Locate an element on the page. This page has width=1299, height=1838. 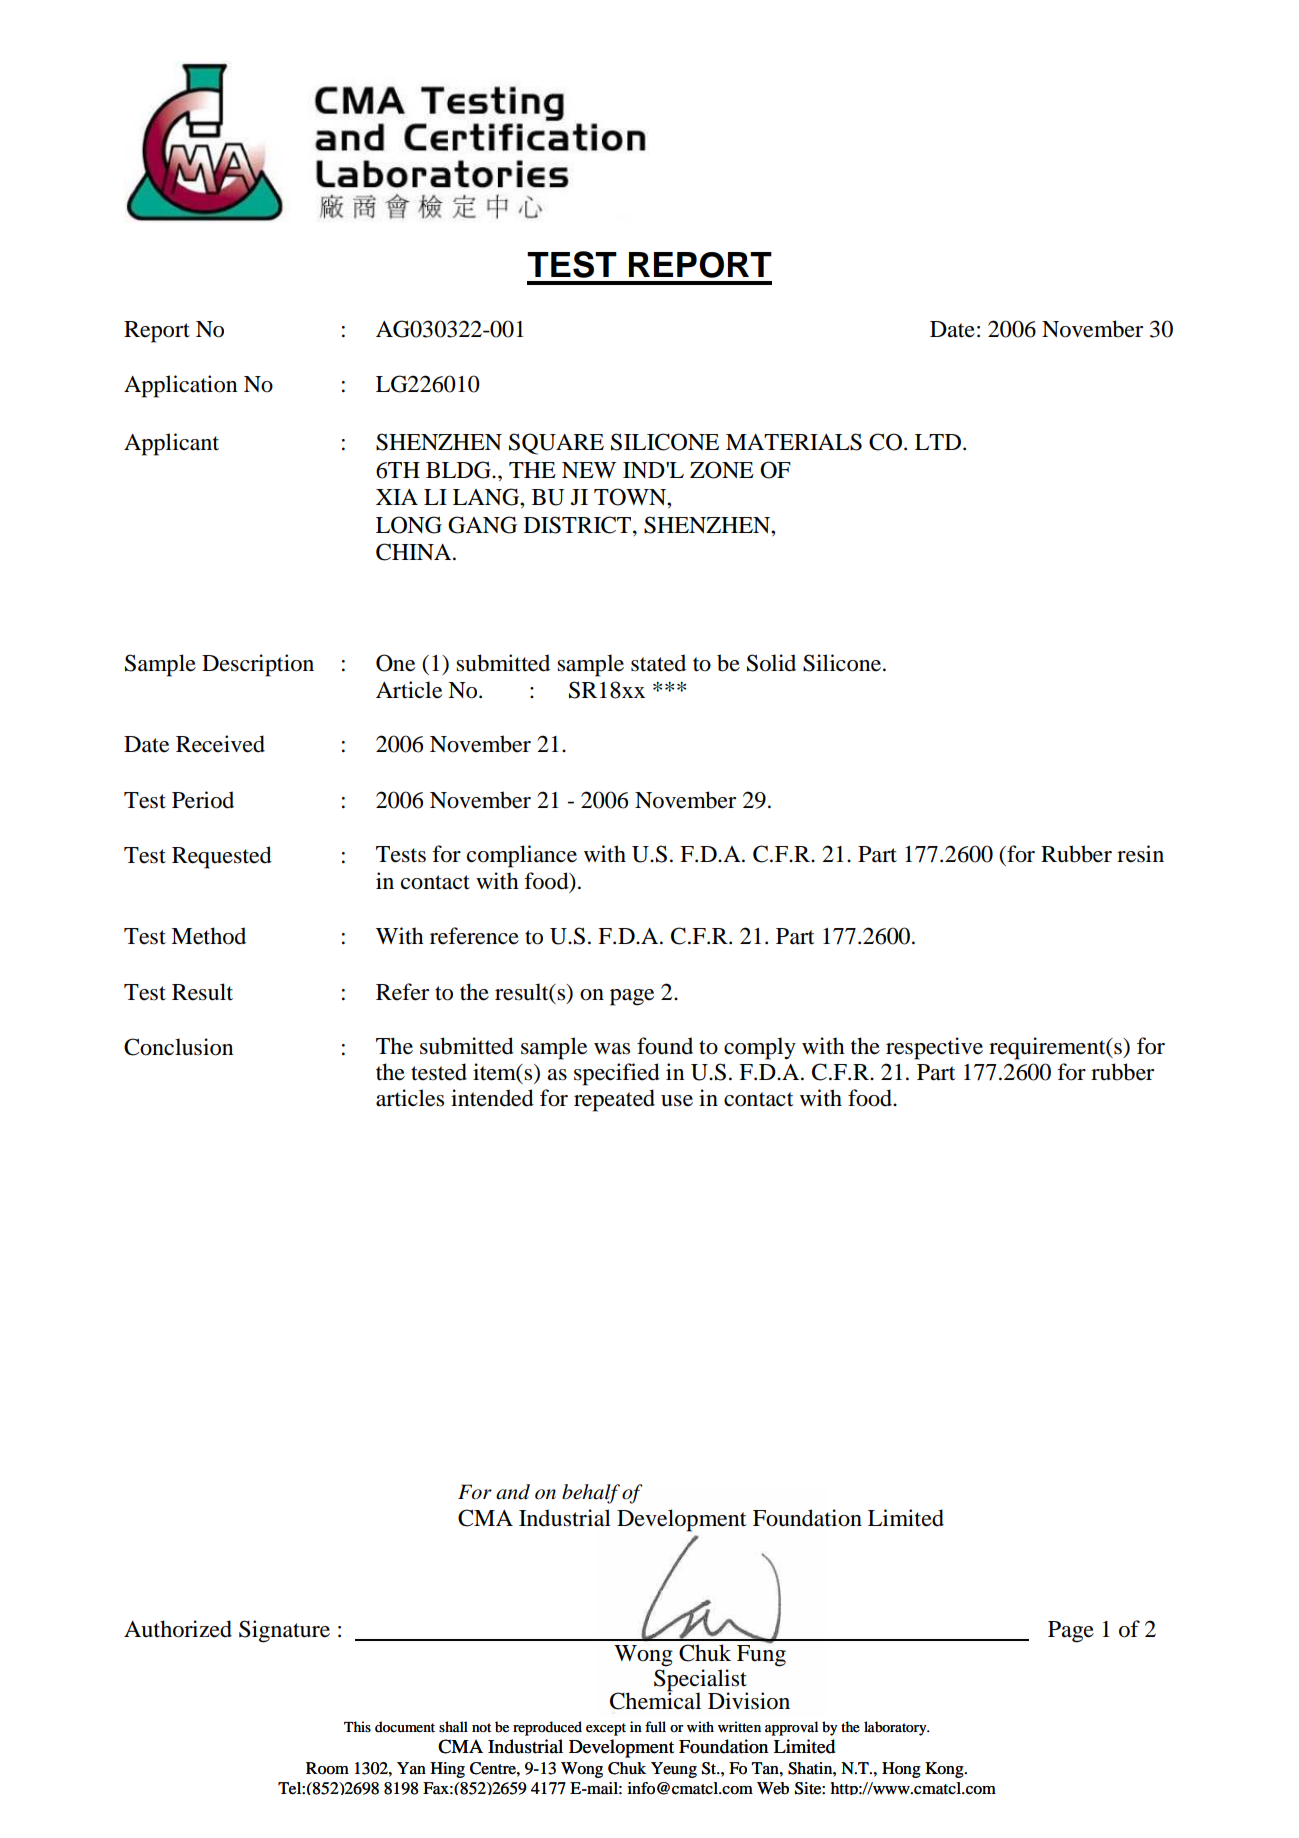
Applicant is located at coordinates (171, 444).
